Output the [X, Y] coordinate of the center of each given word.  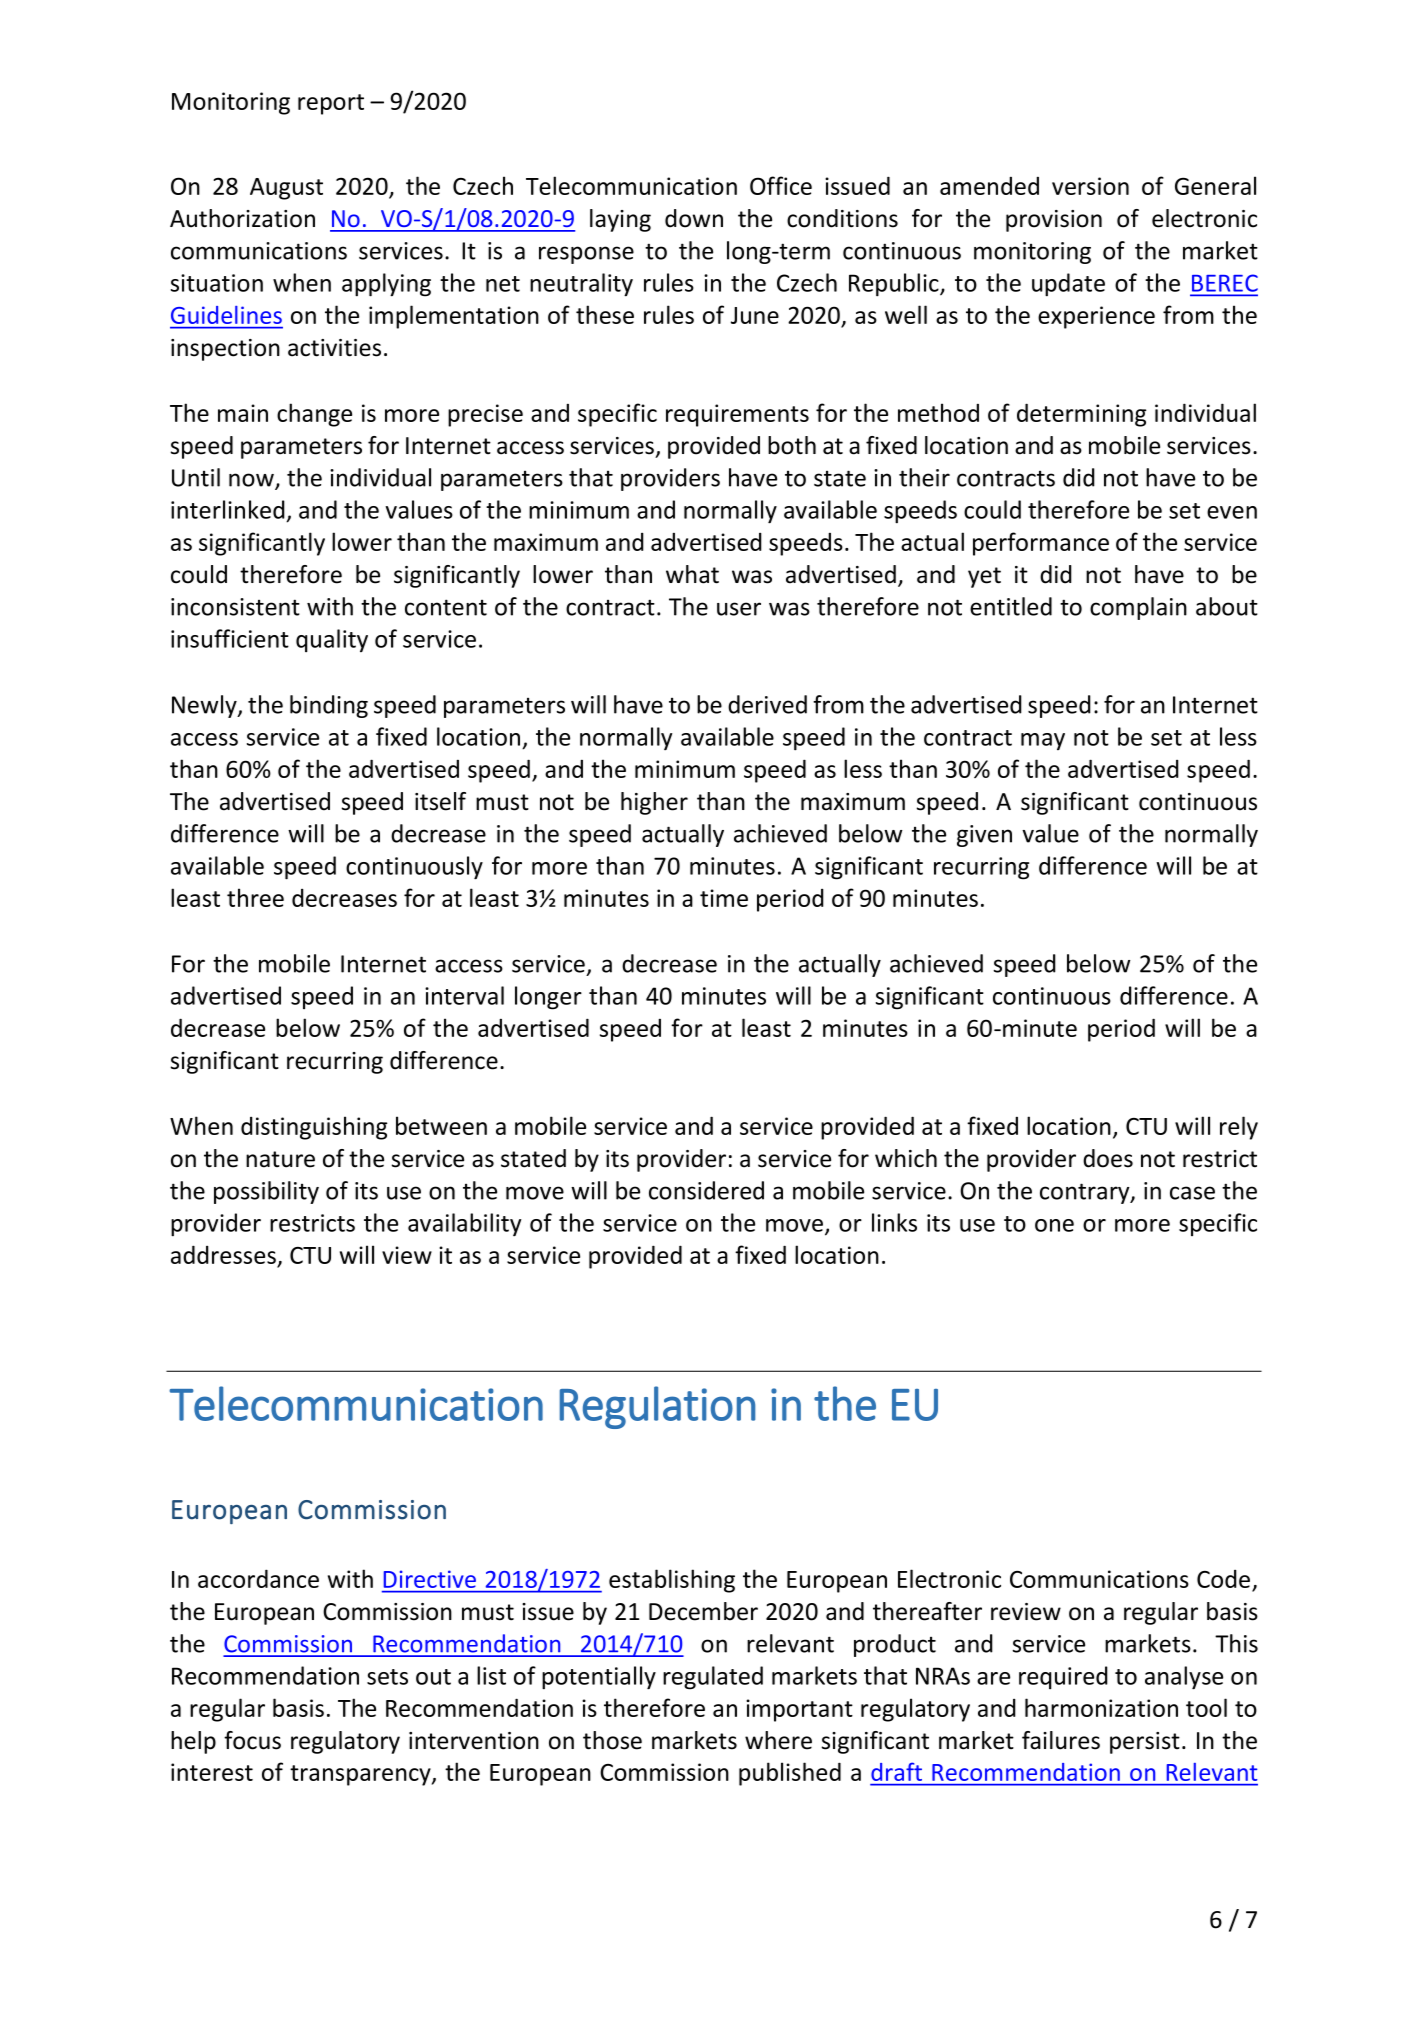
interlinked [228, 509]
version [1090, 186]
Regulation [657, 1407]
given [984, 836]
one [1054, 1225]
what [692, 574]
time [724, 898]
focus [252, 1740]
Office [781, 185]
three [255, 897]
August [286, 189]
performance [1041, 544]
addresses [224, 1256]
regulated [713, 1678]
